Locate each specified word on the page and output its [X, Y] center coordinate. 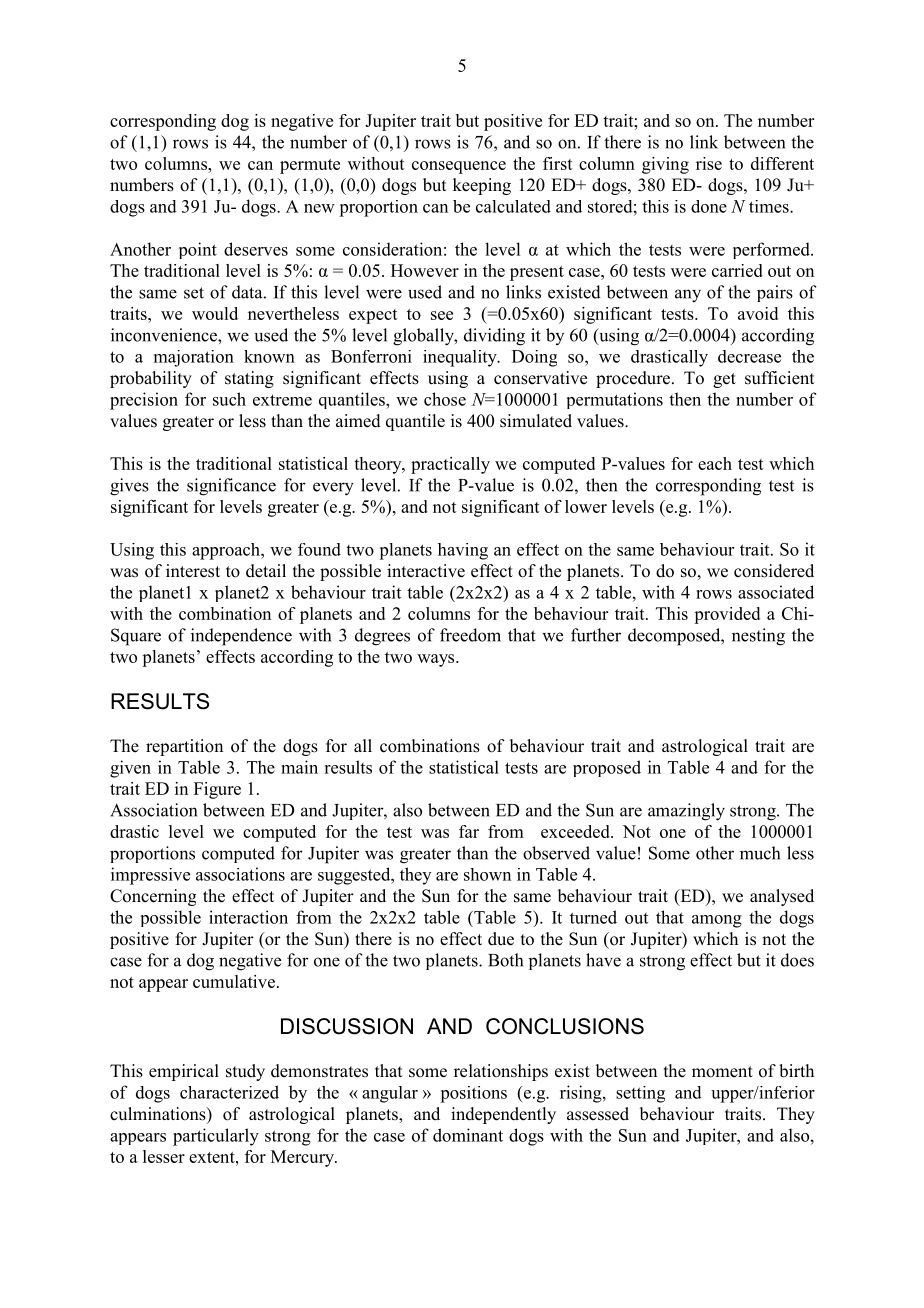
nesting [758, 637]
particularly [216, 1137]
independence [241, 637]
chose [445, 399]
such [229, 399]
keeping [482, 186]
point [198, 250]
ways [437, 660]
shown [487, 874]
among [717, 921]
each [715, 463]
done [709, 206]
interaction [248, 917]
